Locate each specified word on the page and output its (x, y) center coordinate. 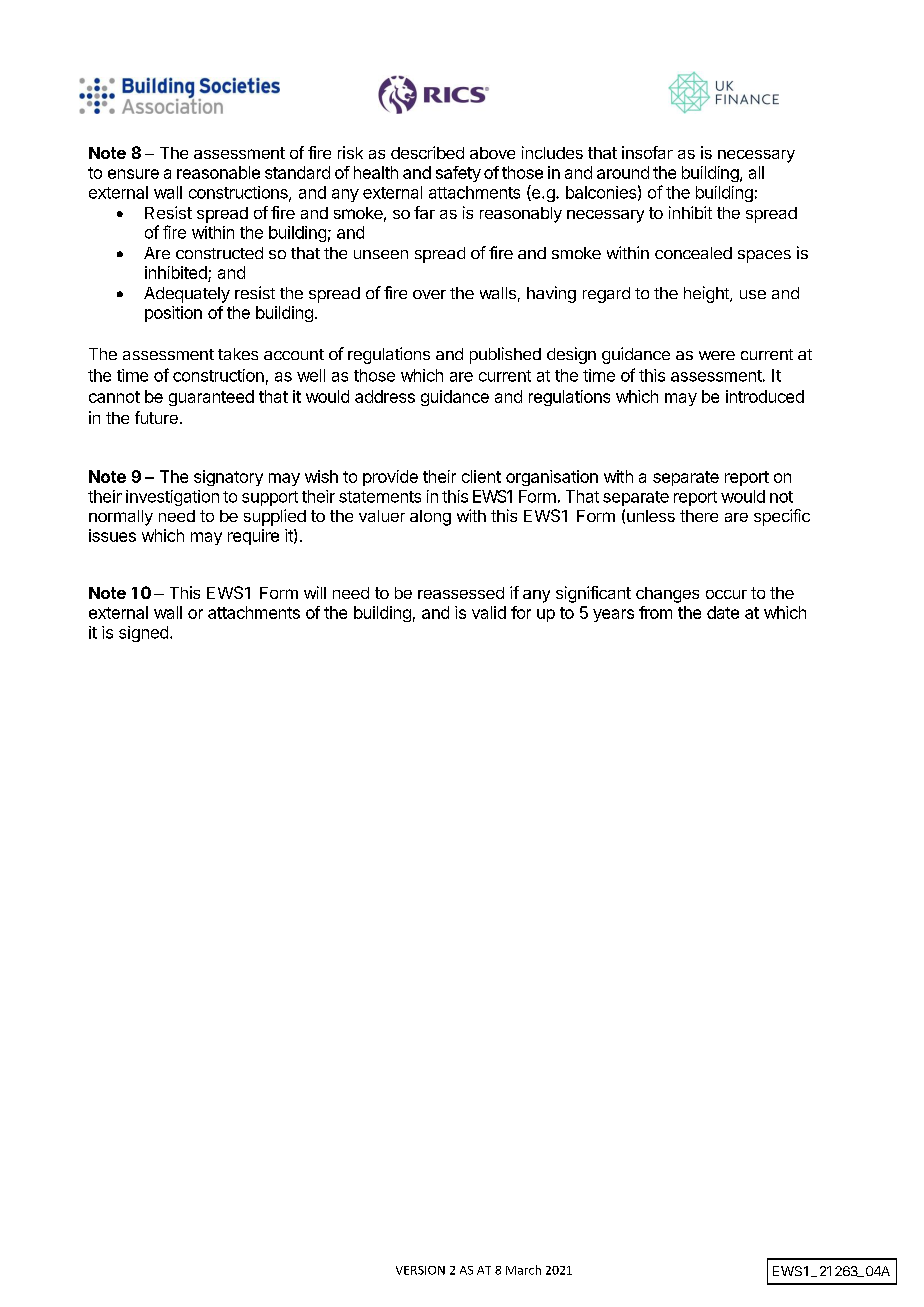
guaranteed (211, 398)
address (385, 396)
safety (458, 174)
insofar (647, 152)
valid (489, 612)
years (613, 615)
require (253, 537)
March (523, 1270)
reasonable (218, 172)
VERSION (420, 1270)
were (717, 355)
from (655, 612)
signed (143, 634)
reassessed (461, 593)
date (723, 612)
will (315, 592)
